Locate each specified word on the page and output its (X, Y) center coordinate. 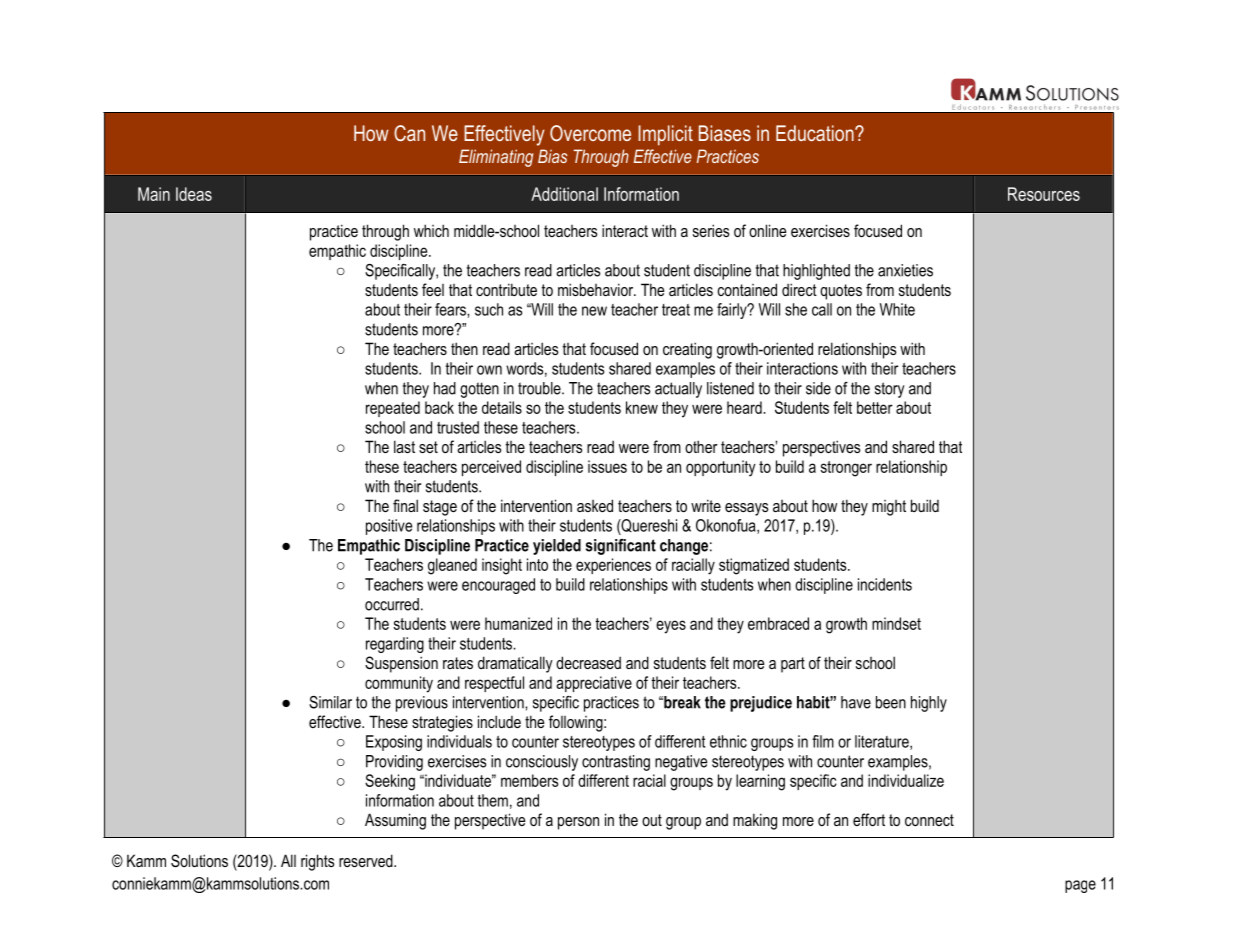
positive (389, 527)
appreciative (594, 684)
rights (317, 862)
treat (676, 310)
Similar (330, 702)
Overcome (590, 133)
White (897, 309)
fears (451, 309)
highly (929, 704)
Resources (1044, 194)
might (889, 508)
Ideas (194, 194)
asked (595, 505)
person (578, 823)
